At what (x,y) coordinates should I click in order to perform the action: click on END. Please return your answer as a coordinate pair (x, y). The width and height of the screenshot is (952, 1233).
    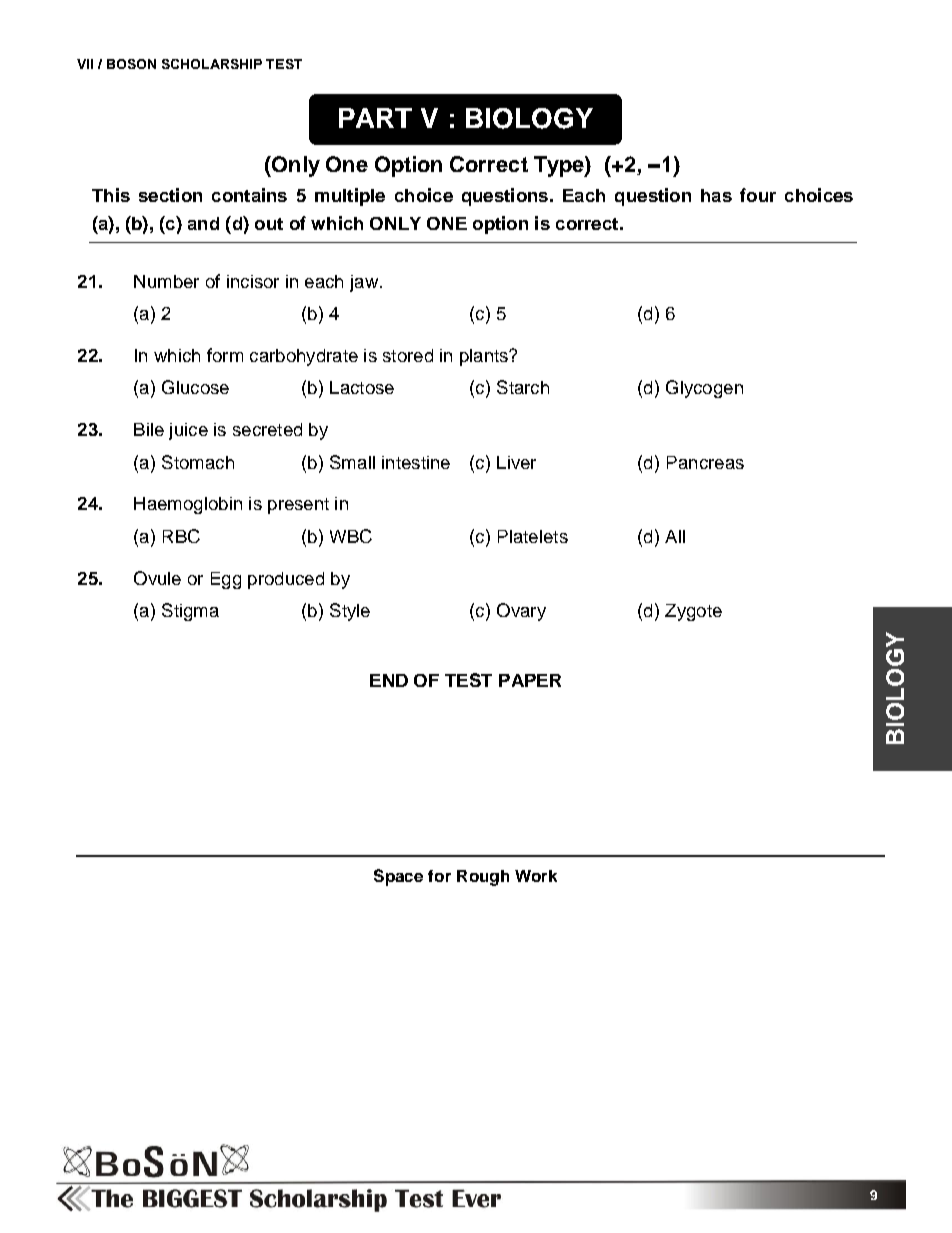
    Looking at the image, I should click on (389, 680).
